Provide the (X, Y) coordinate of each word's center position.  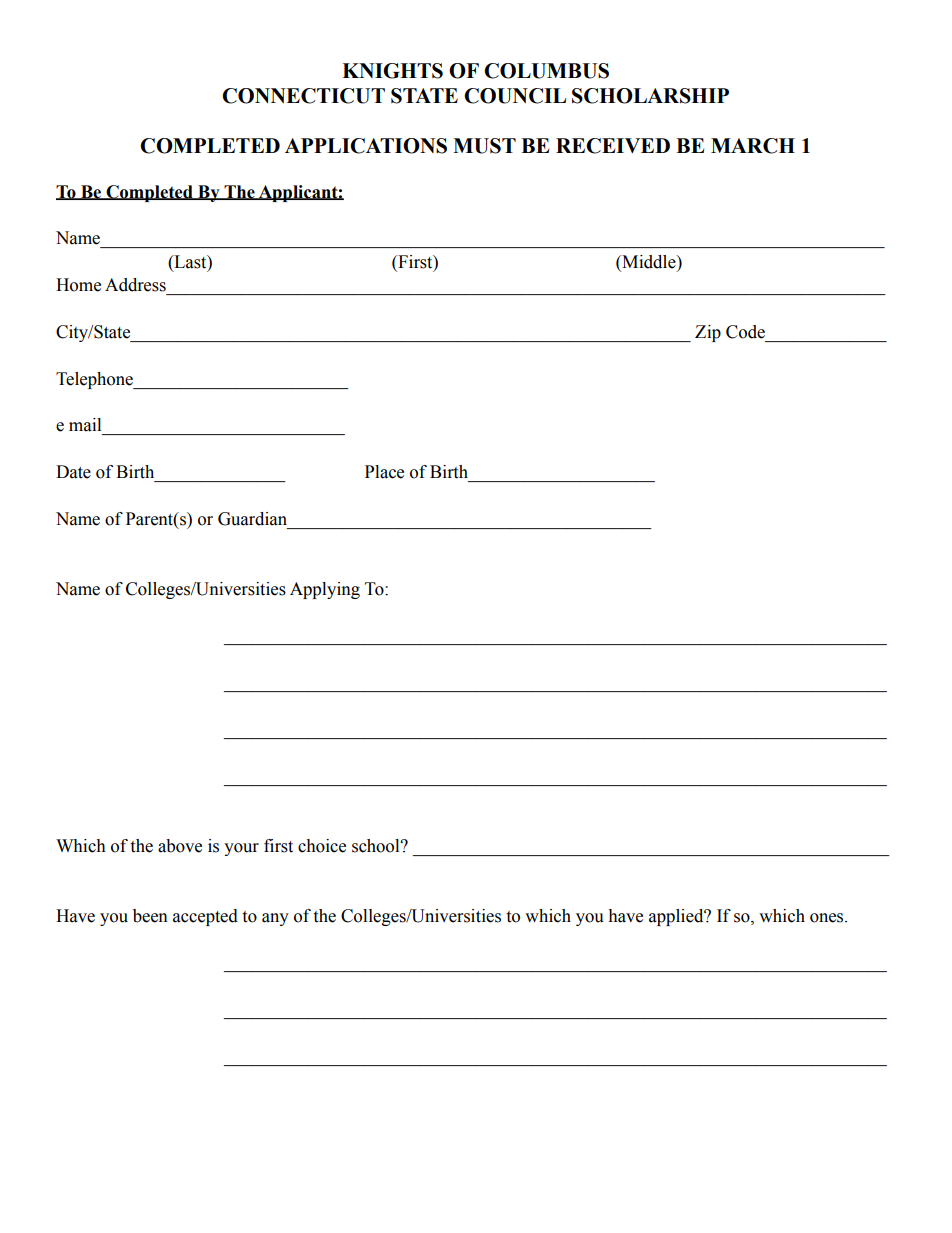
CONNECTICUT (303, 96)
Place (384, 472)
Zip (708, 333)
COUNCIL (515, 96)
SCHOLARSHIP (650, 96)
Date (73, 472)
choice (322, 846)
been (150, 916)
